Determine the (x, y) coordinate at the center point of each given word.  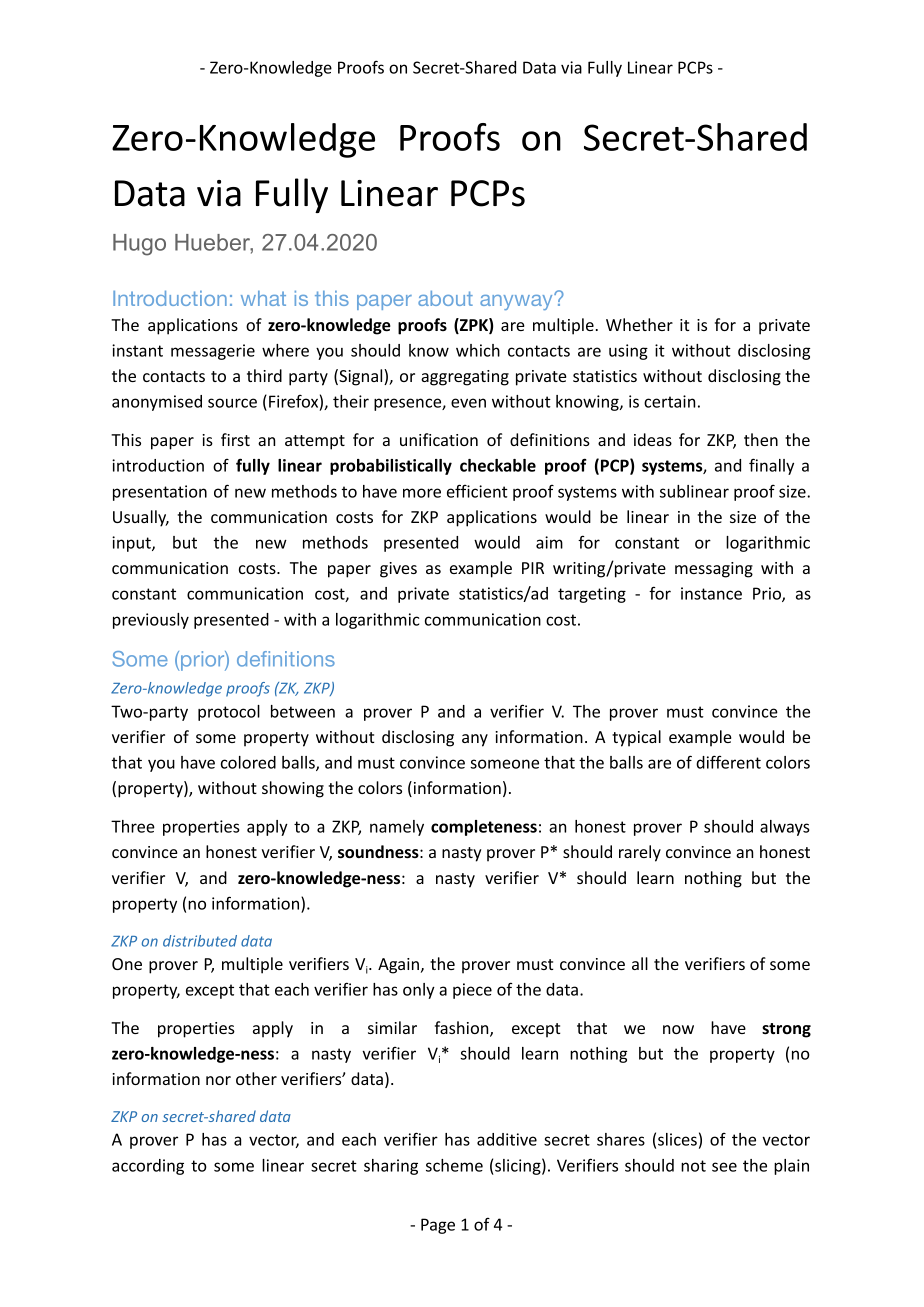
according (148, 1167)
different (728, 762)
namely (397, 828)
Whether (639, 324)
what (263, 298)
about (445, 298)
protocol (229, 713)
